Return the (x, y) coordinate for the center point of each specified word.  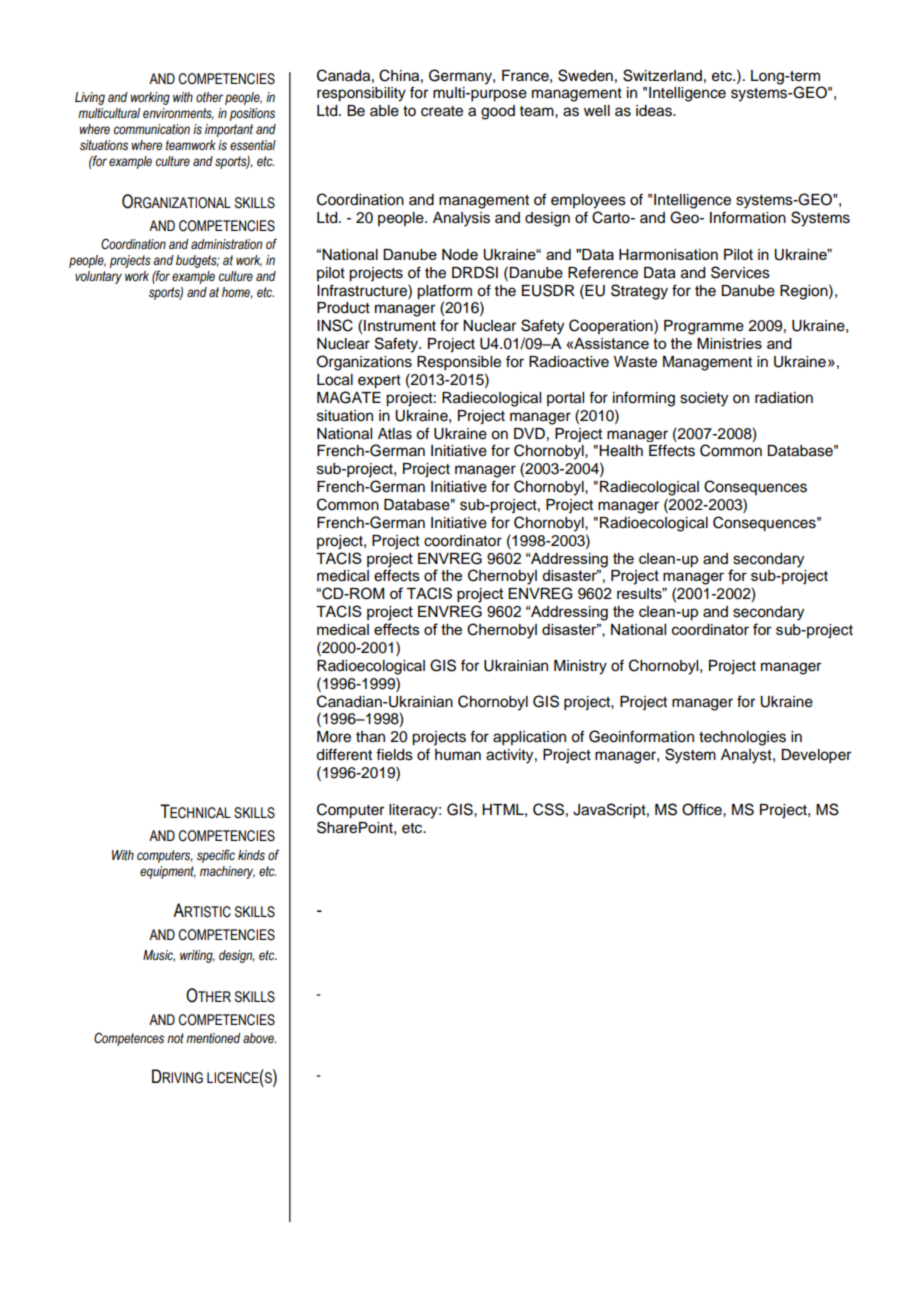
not (175, 1038)
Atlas (395, 434)
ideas (655, 111)
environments (178, 114)
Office (703, 809)
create (442, 111)
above (259, 1038)
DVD (529, 433)
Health (621, 451)
